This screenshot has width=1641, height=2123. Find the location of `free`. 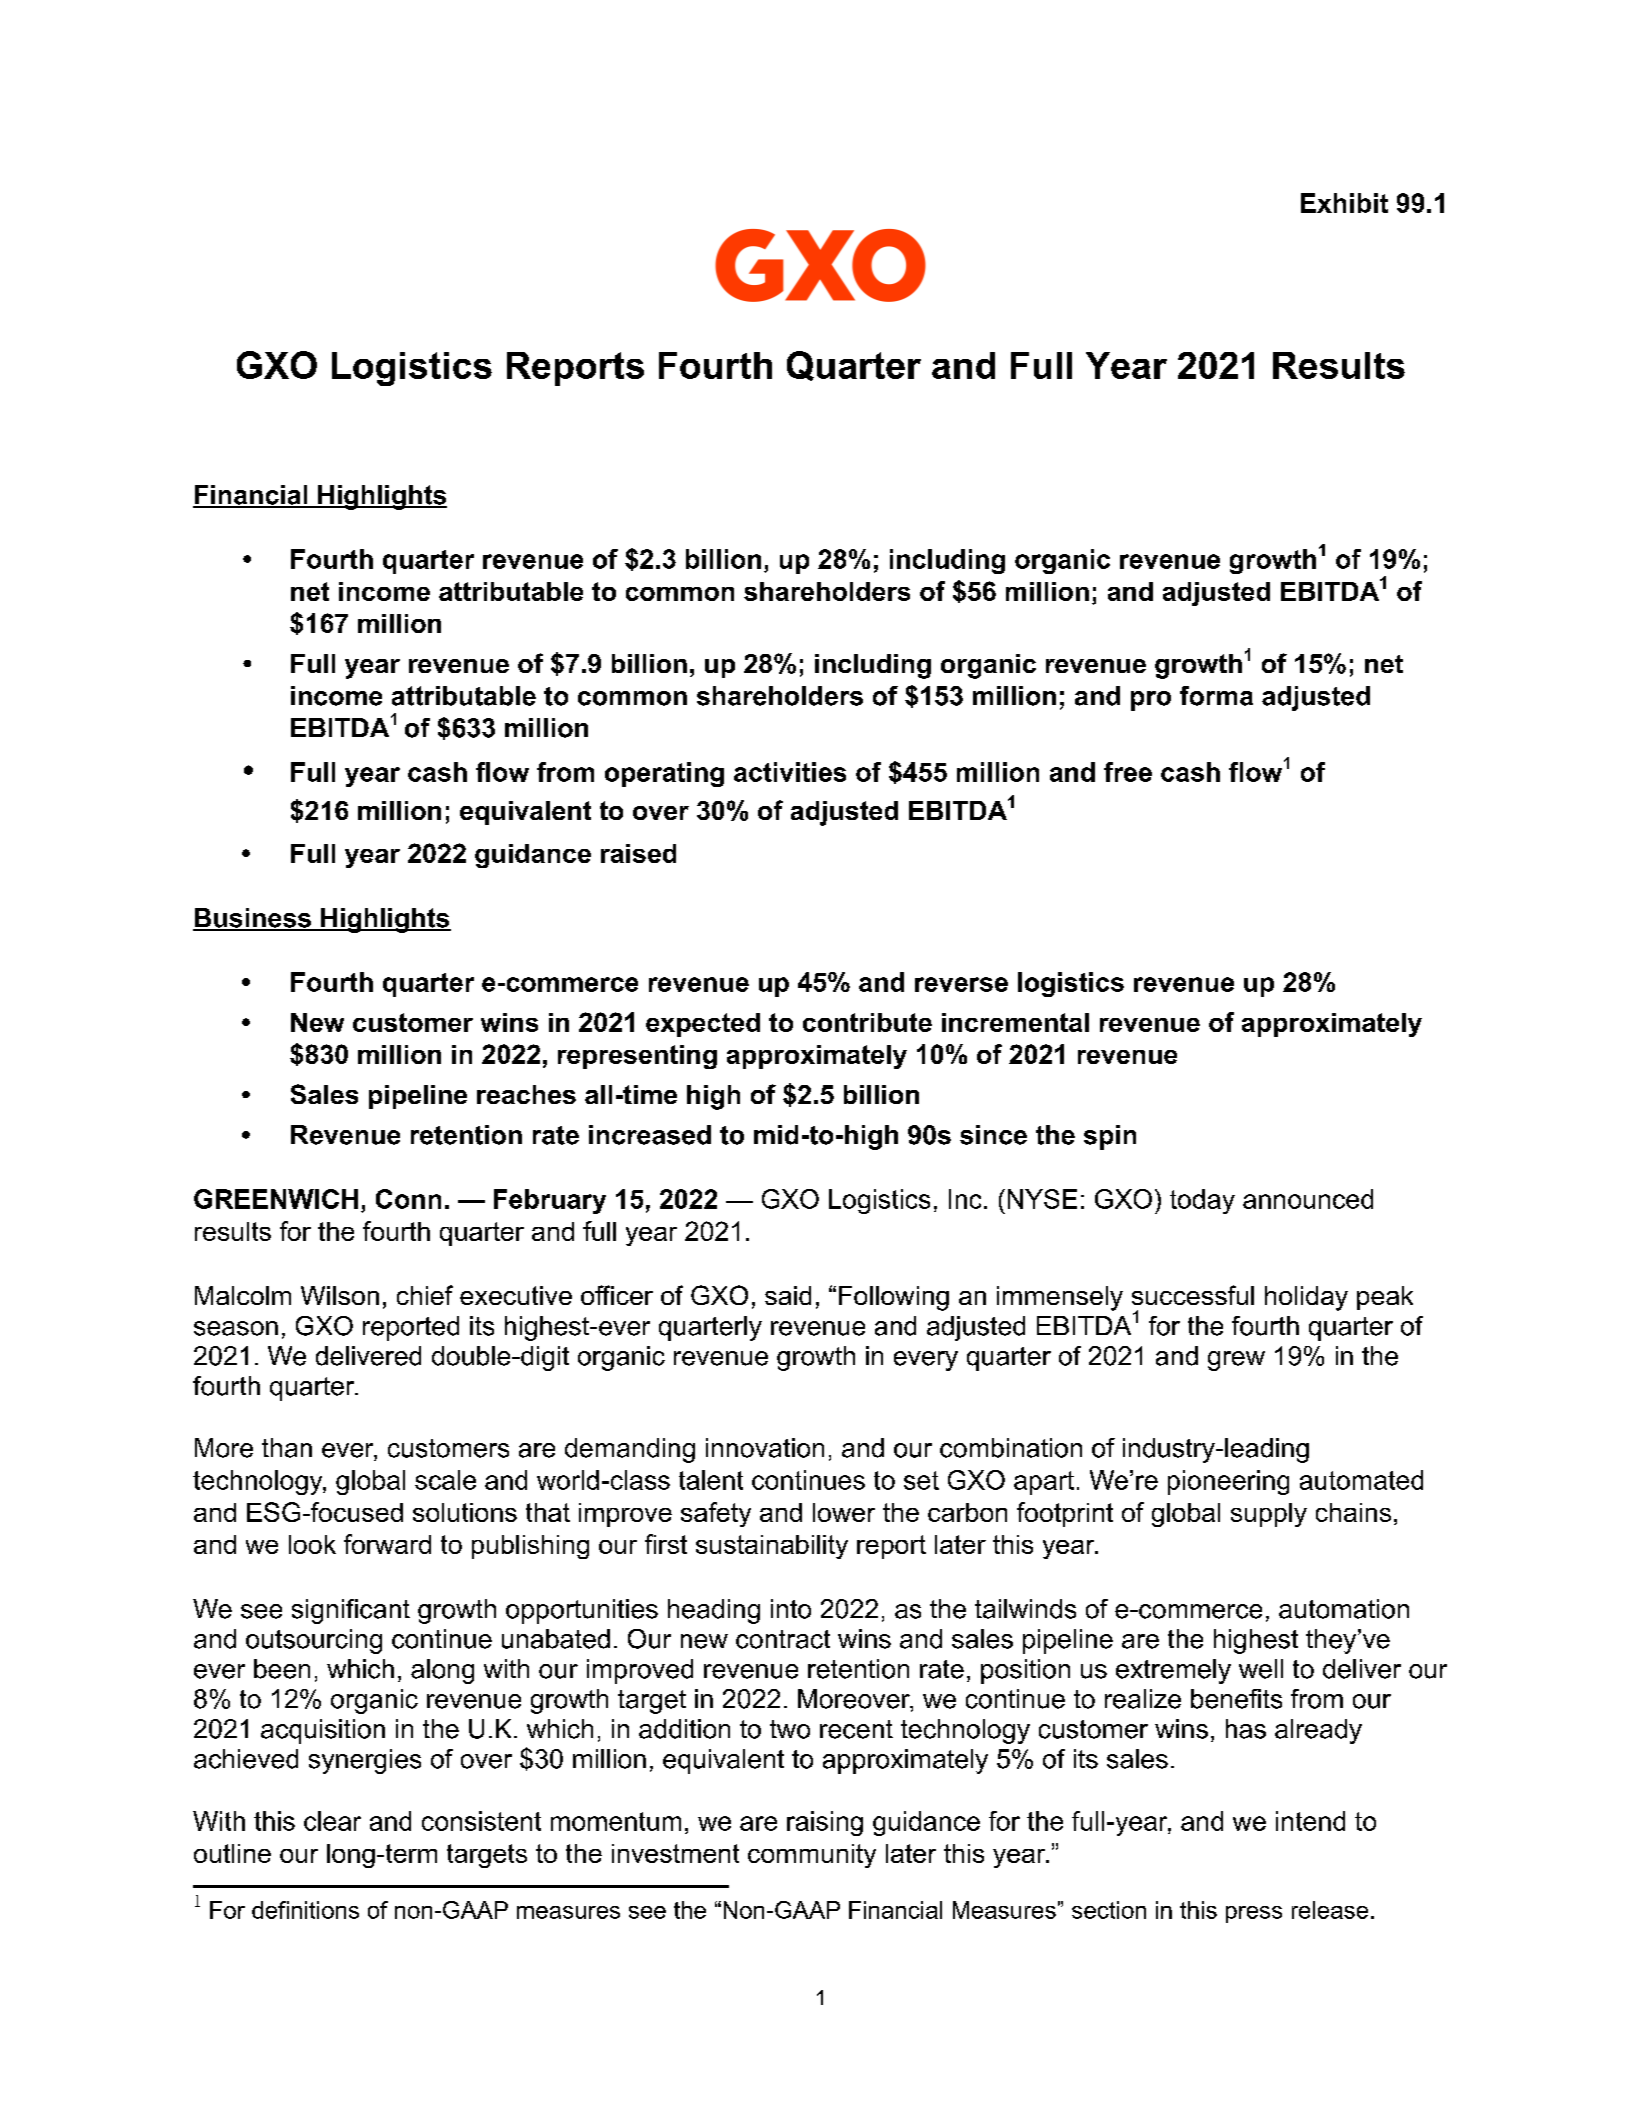

free is located at coordinates (1128, 772).
